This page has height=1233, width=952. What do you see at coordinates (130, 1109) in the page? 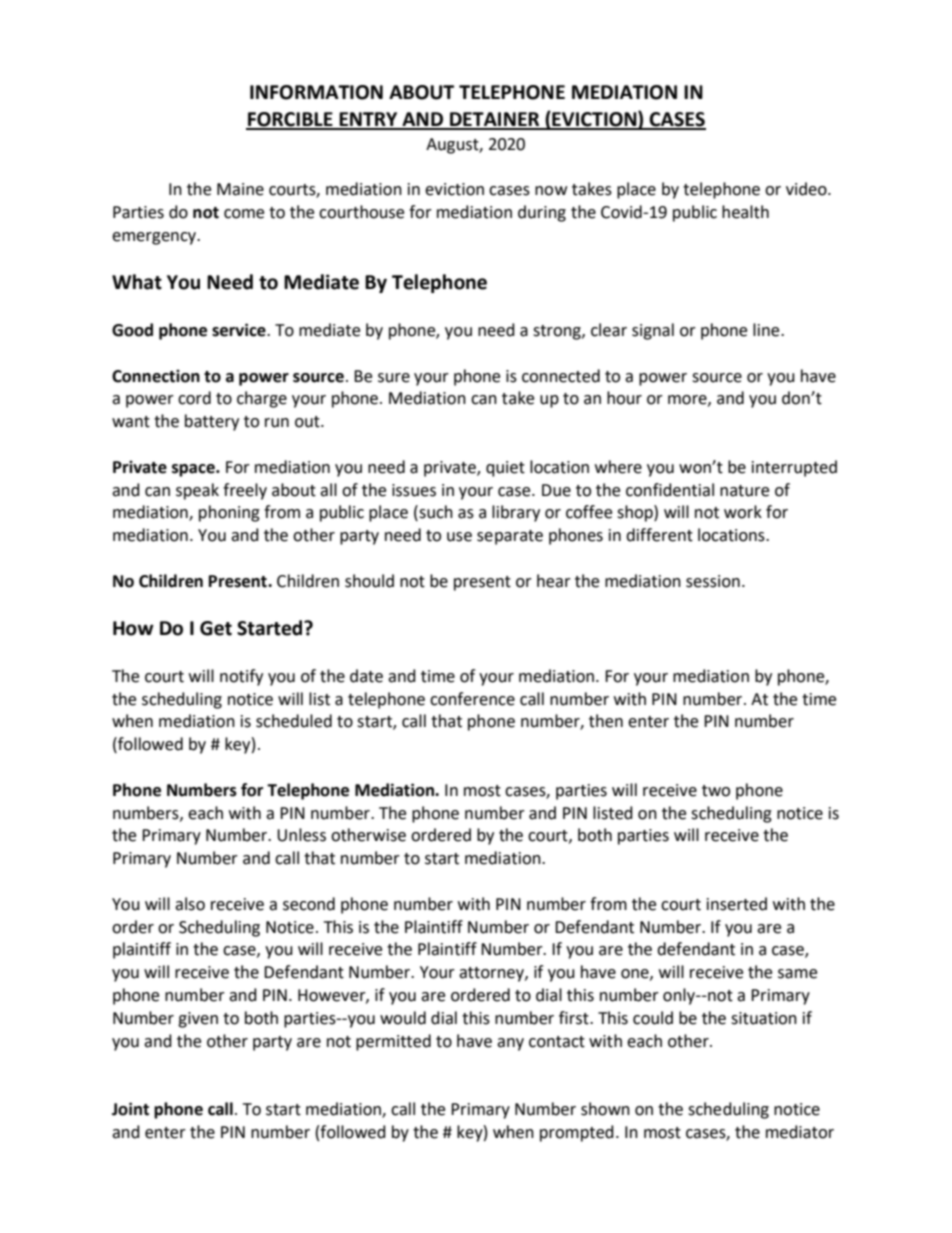
I see `Joint` at bounding box center [130, 1109].
